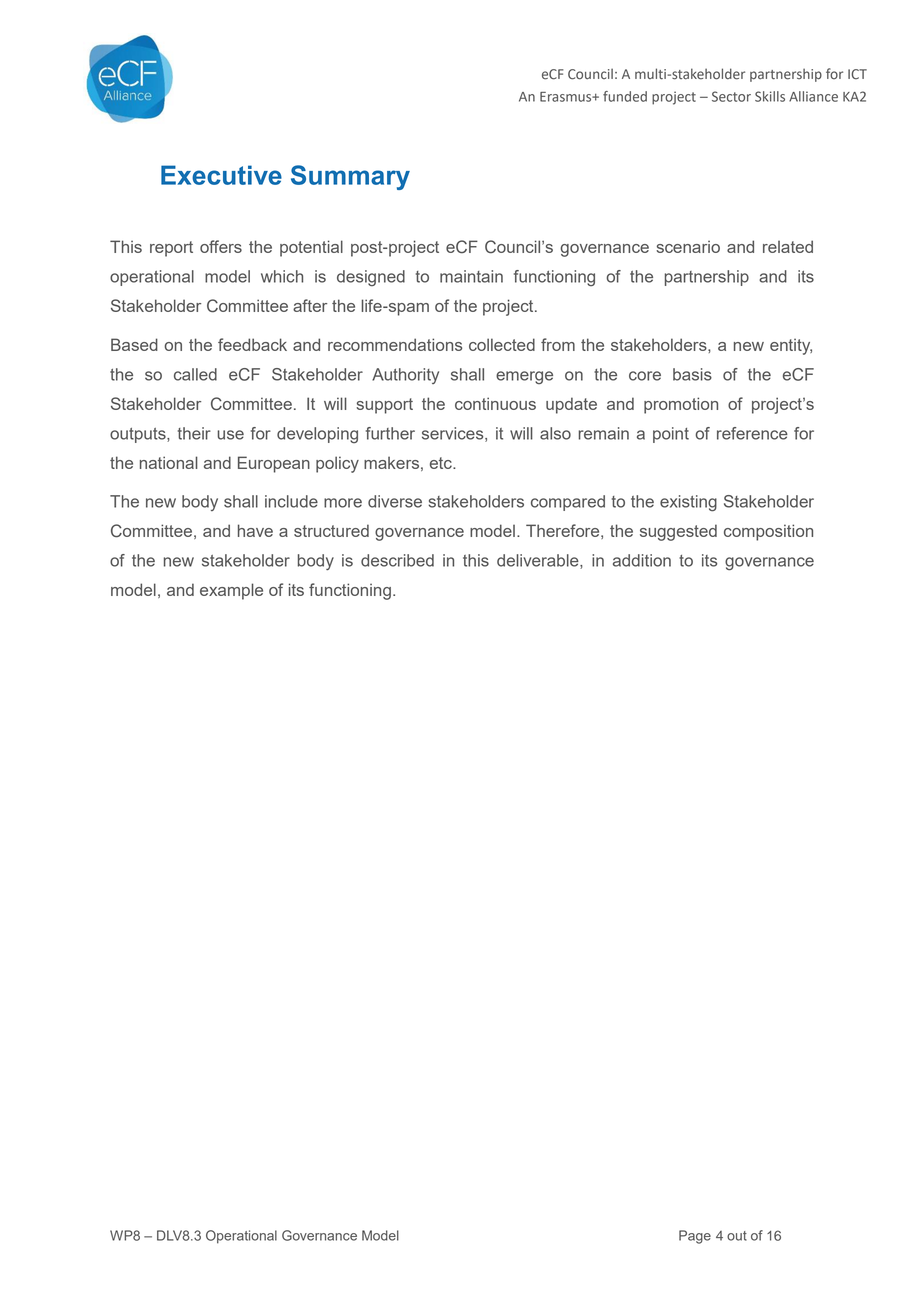  Describe the element at coordinates (539, 561) in the page. I see `deliverable` at that location.
